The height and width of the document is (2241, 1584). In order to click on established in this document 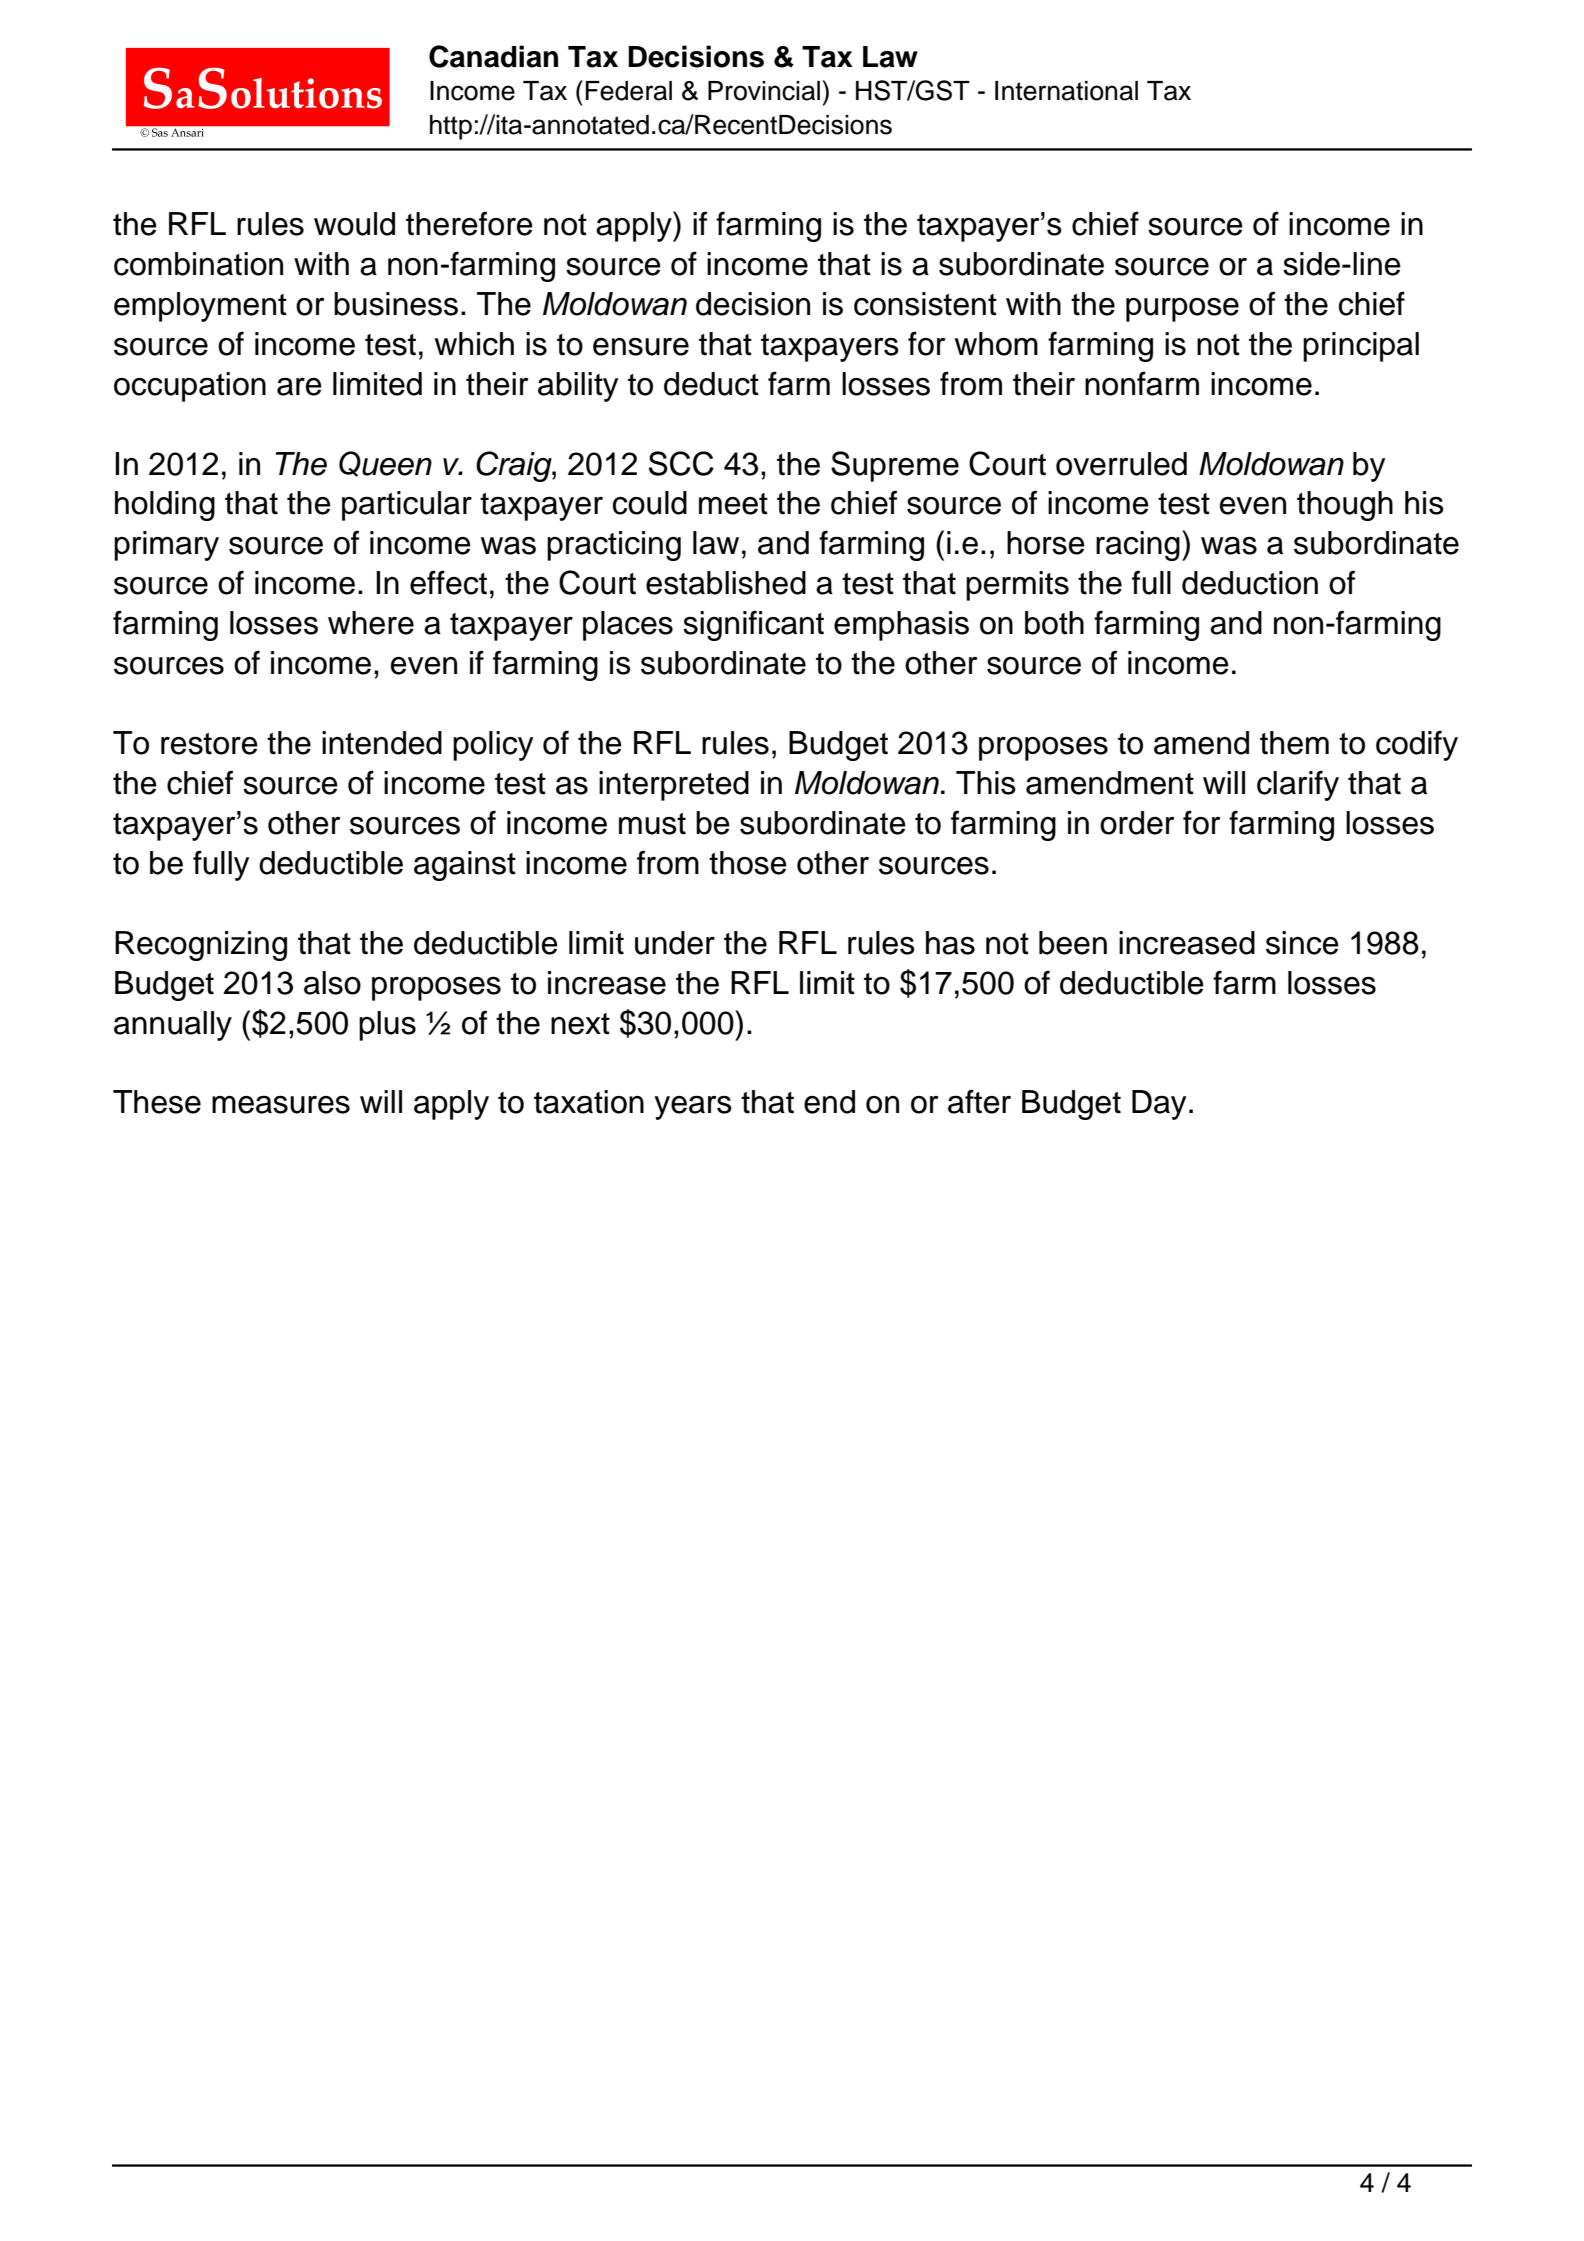, I will do `click(726, 583)`.
